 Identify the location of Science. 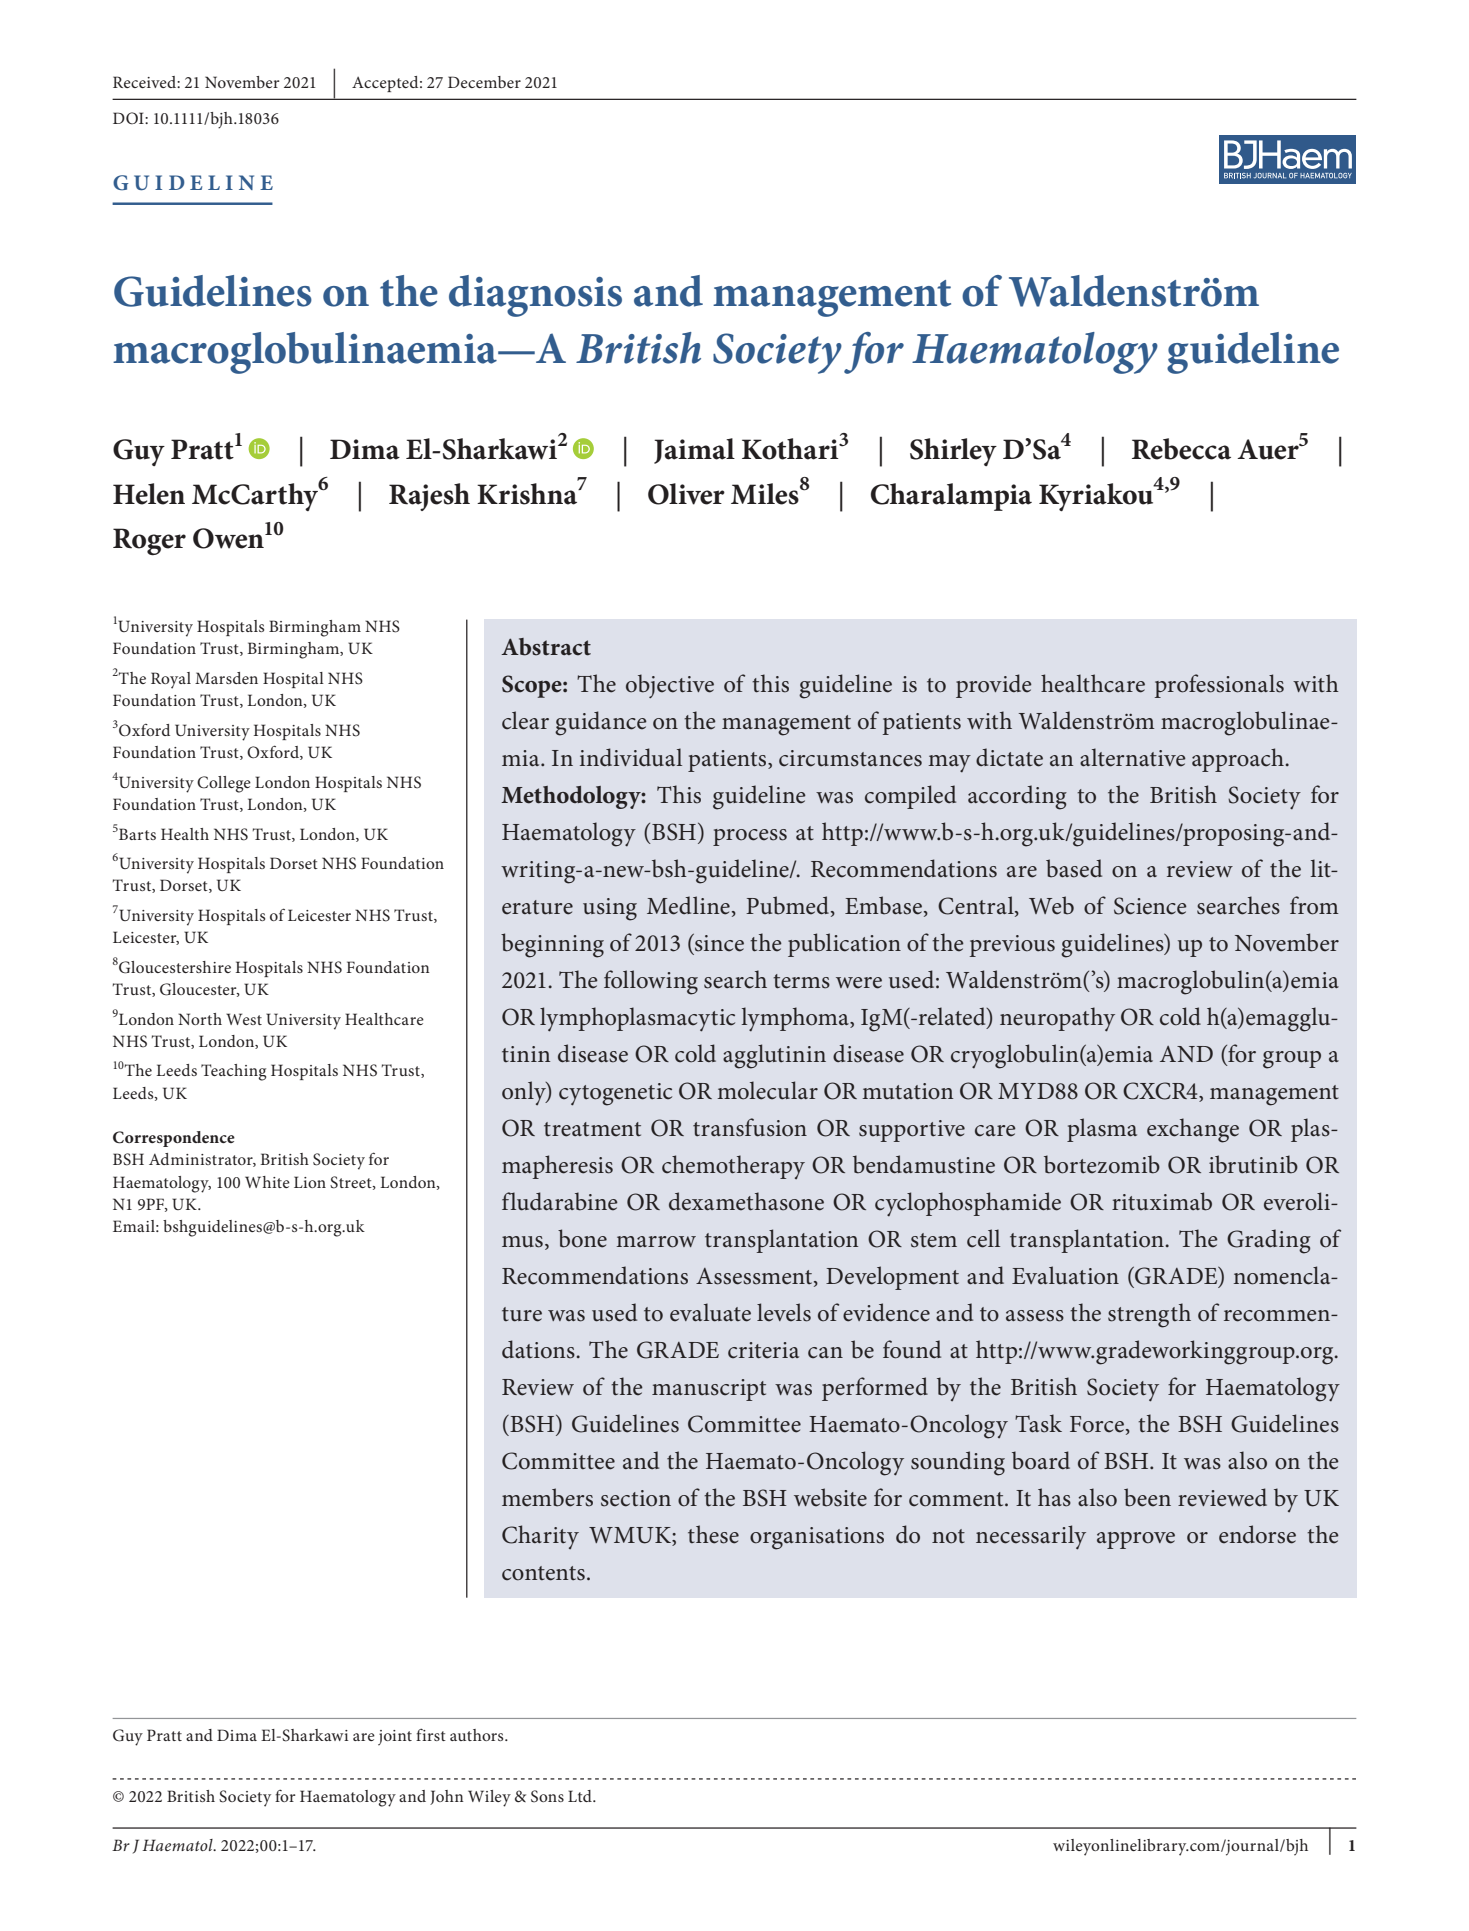
(1150, 906).
